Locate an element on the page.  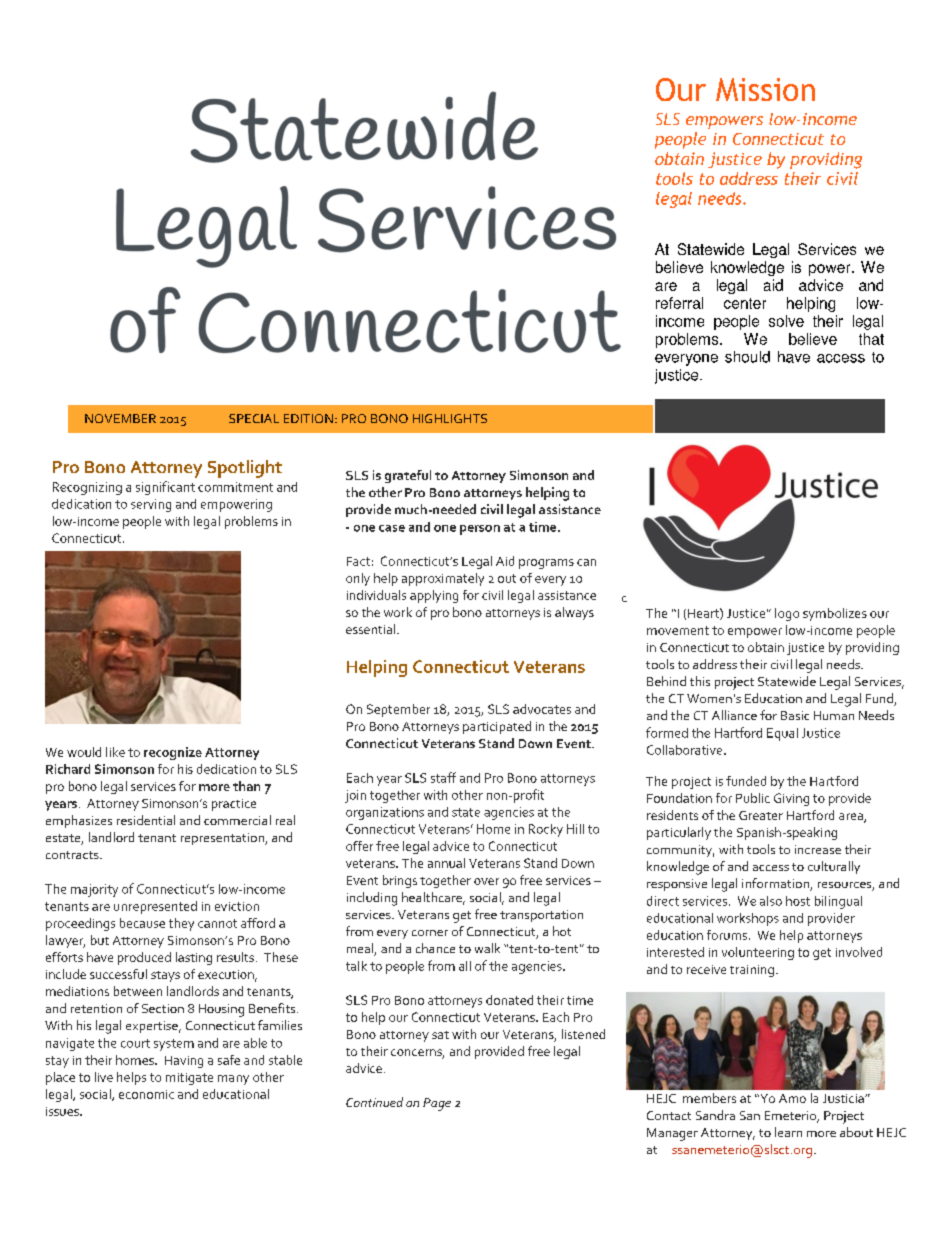
Mission is located at coordinates (765, 89).
